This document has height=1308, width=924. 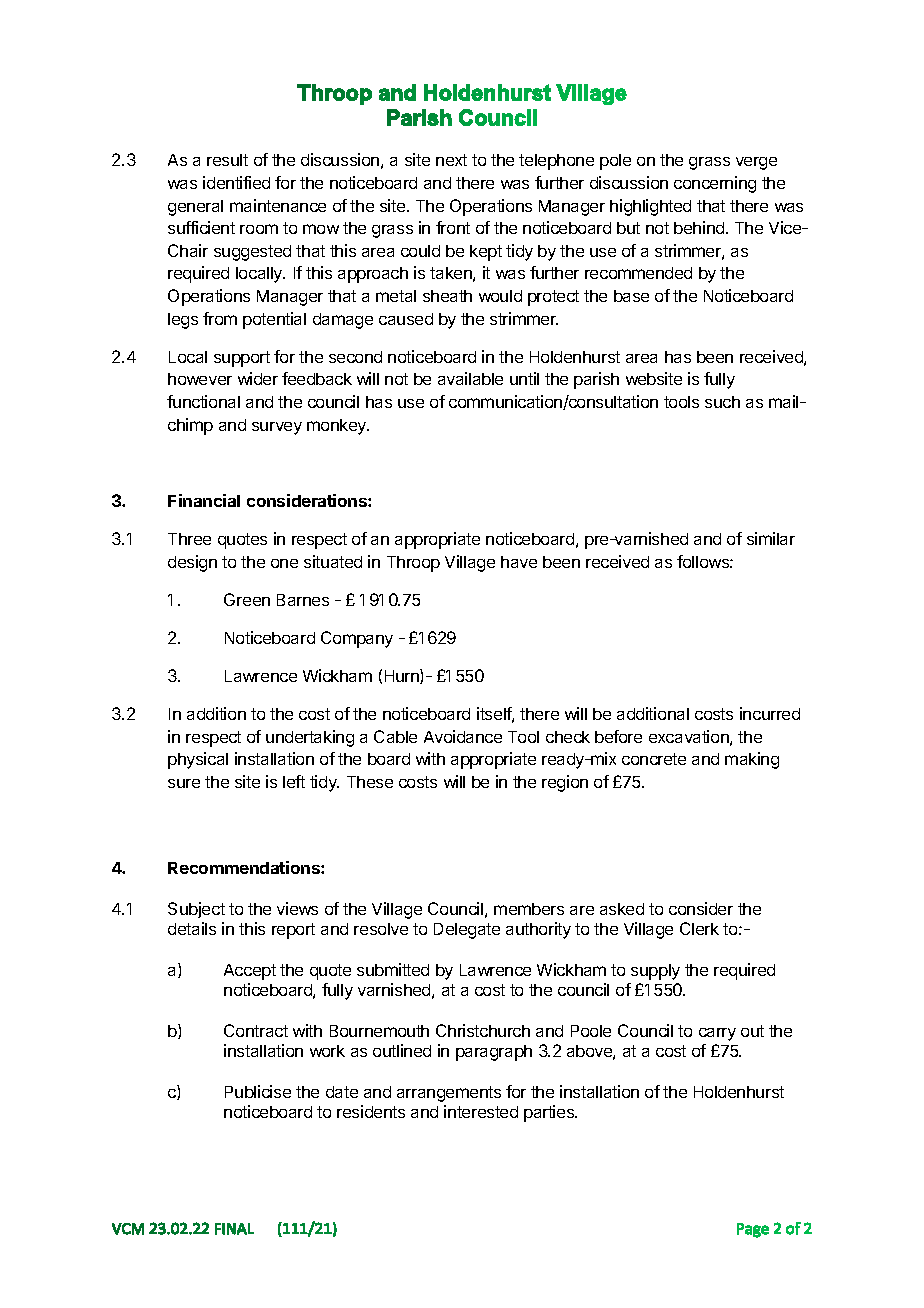 I want to click on survey, so click(x=277, y=428).
